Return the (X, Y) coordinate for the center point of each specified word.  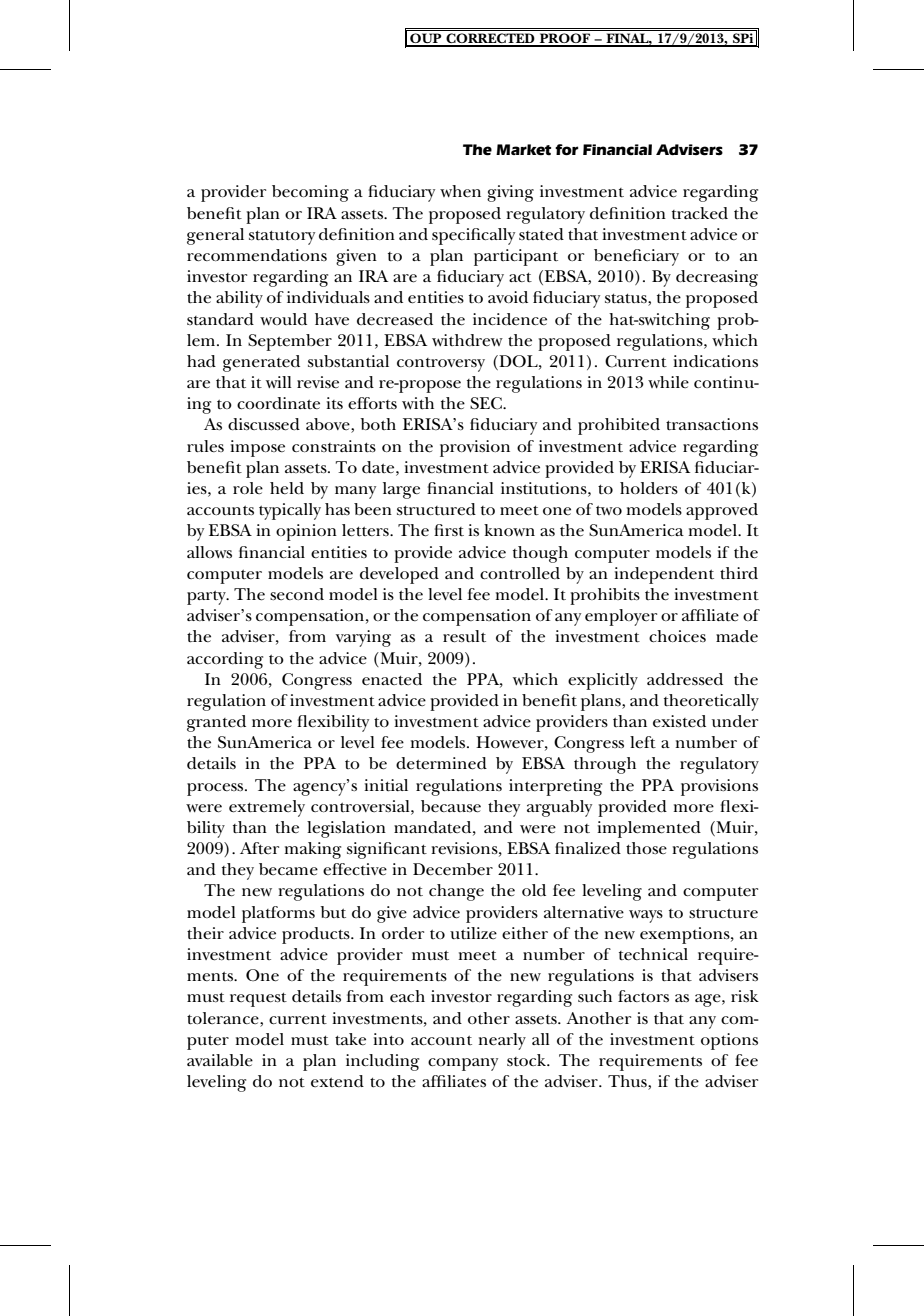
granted (216, 723)
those (646, 848)
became (288, 869)
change (456, 892)
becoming (310, 193)
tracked (700, 213)
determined (441, 763)
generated (261, 363)
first (449, 530)
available (220, 1060)
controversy (441, 365)
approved (722, 511)
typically (290, 511)
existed (679, 721)
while (668, 382)
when (460, 191)
